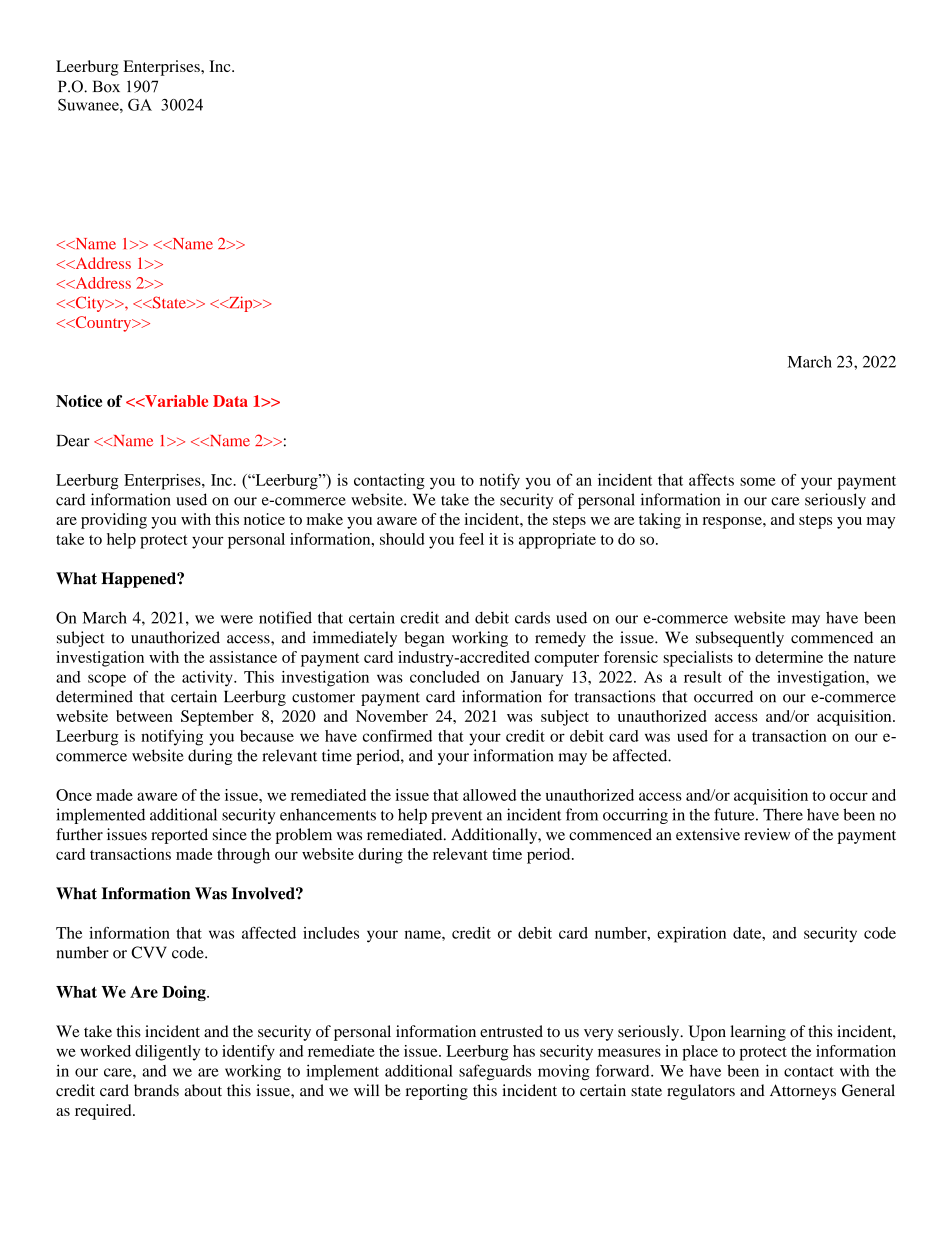 The width and height of the image is (952, 1233). I want to click on brands, so click(156, 1090).
